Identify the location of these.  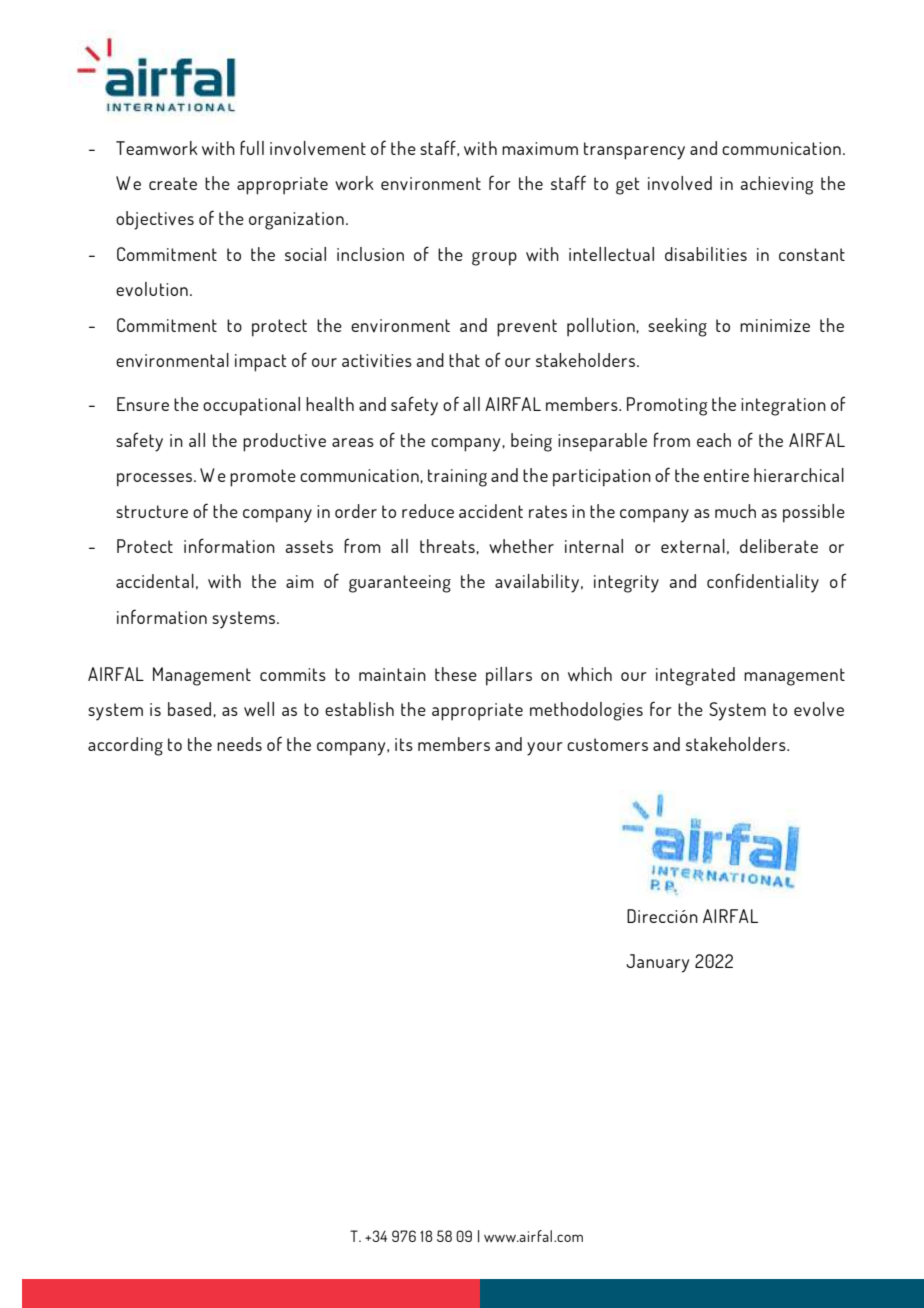
(456, 674).
